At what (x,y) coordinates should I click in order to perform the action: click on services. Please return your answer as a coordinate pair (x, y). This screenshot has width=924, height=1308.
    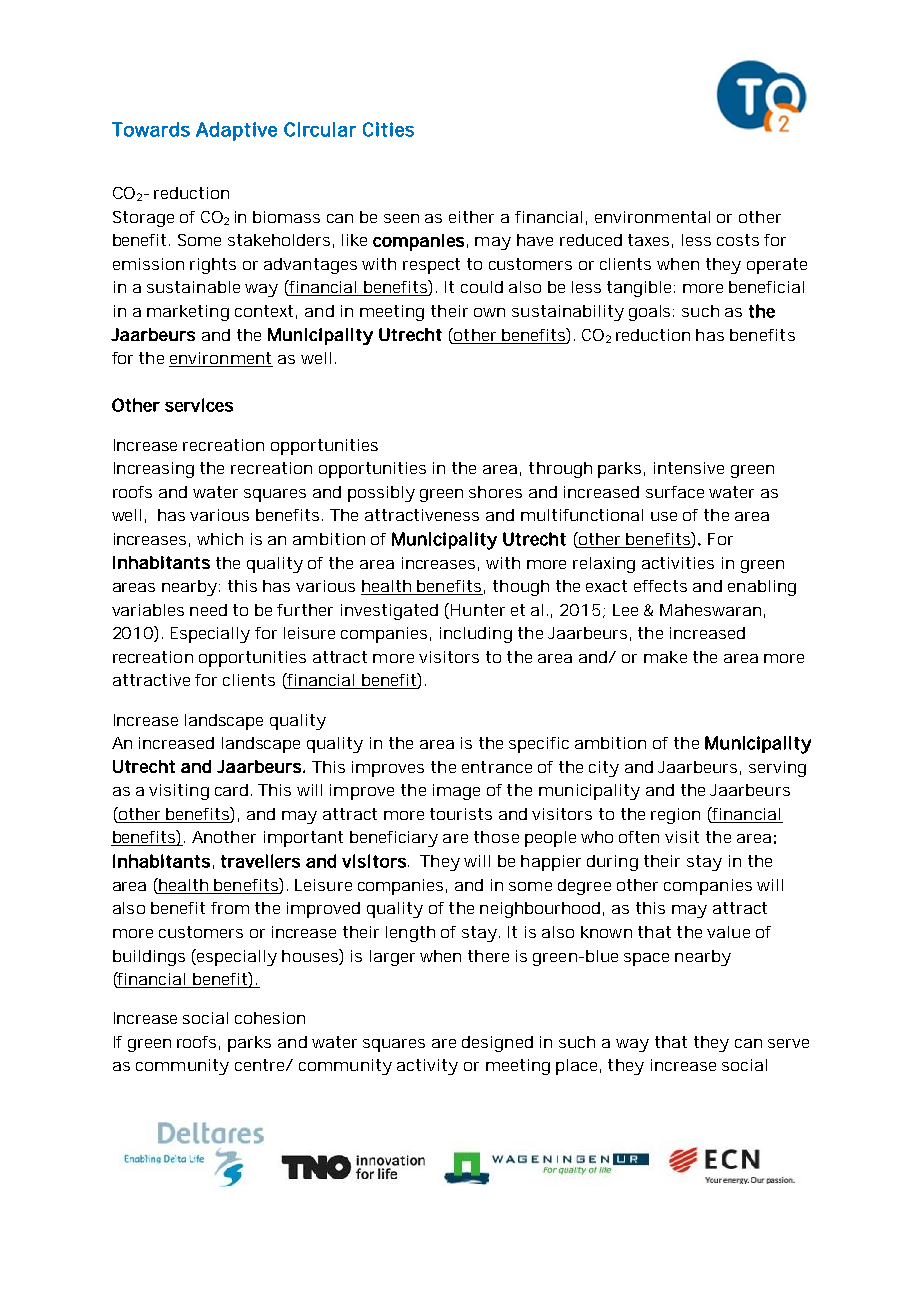
    Looking at the image, I should click on (199, 405).
